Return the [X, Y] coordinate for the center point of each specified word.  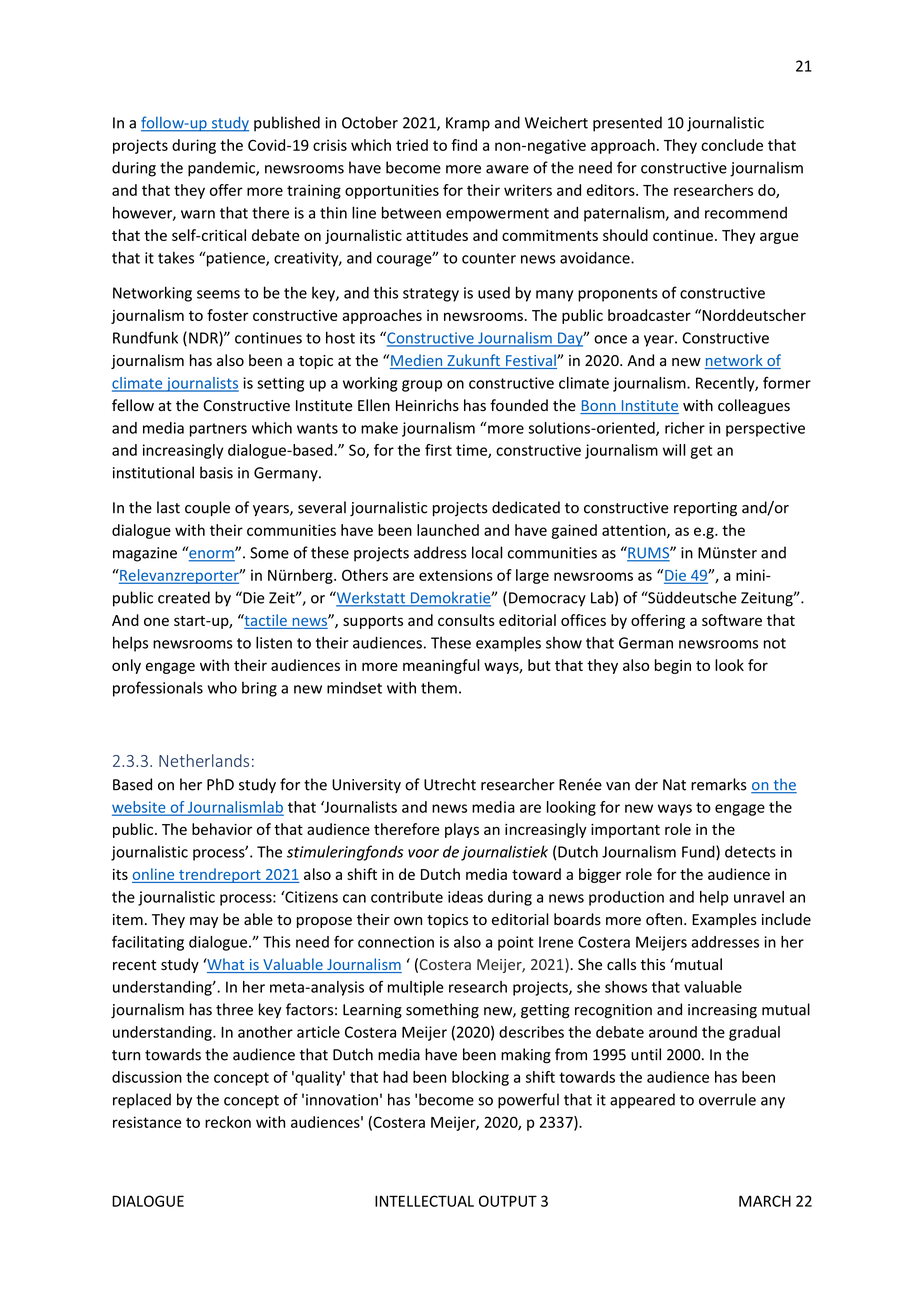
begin [673, 666]
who [222, 687]
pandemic [222, 169]
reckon [228, 1122]
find [464, 145]
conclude [732, 145]
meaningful [441, 666]
